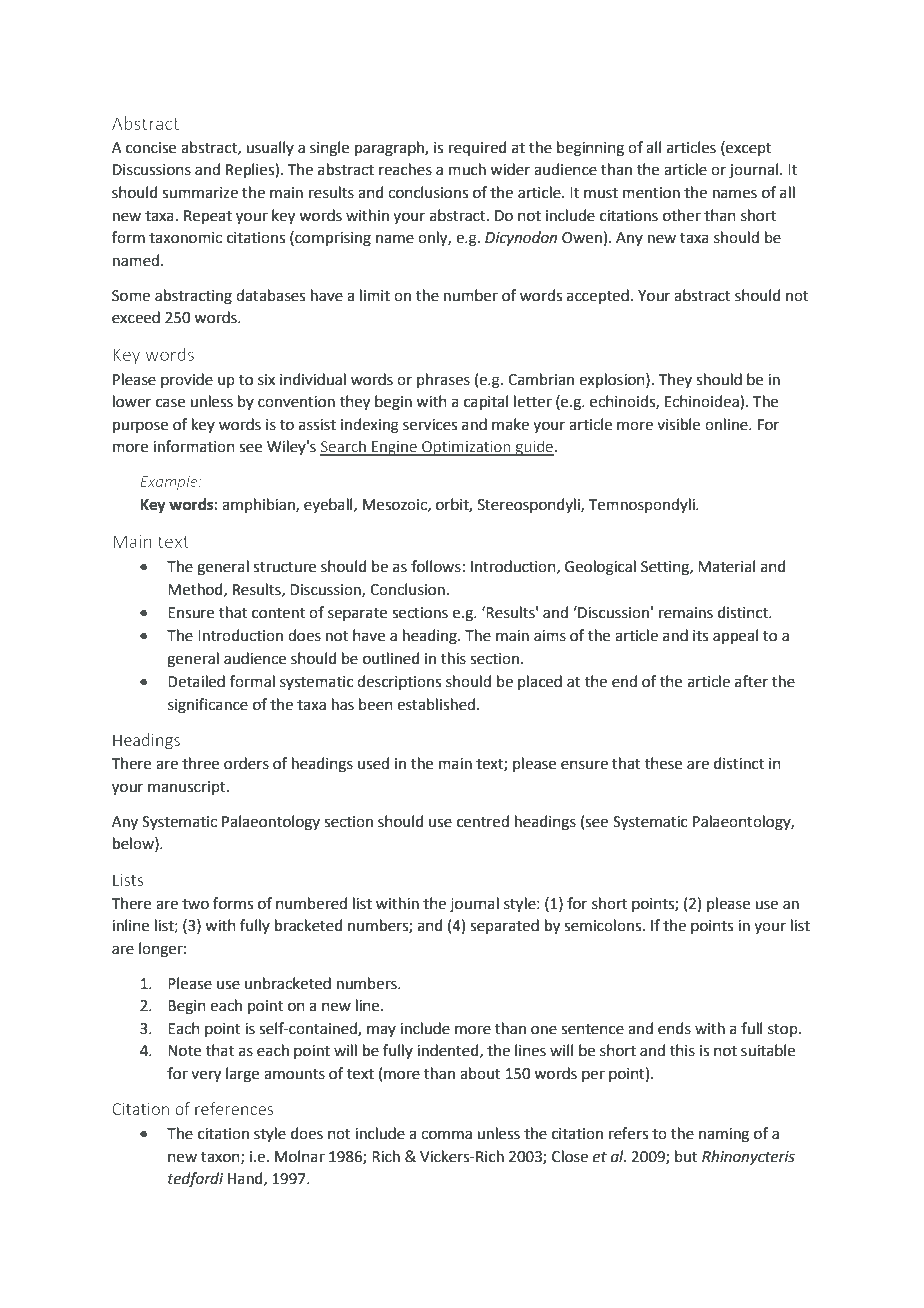 The height and width of the screenshot is (1308, 924). Describe the element at coordinates (234, 1108) in the screenshot. I see `references` at that location.
